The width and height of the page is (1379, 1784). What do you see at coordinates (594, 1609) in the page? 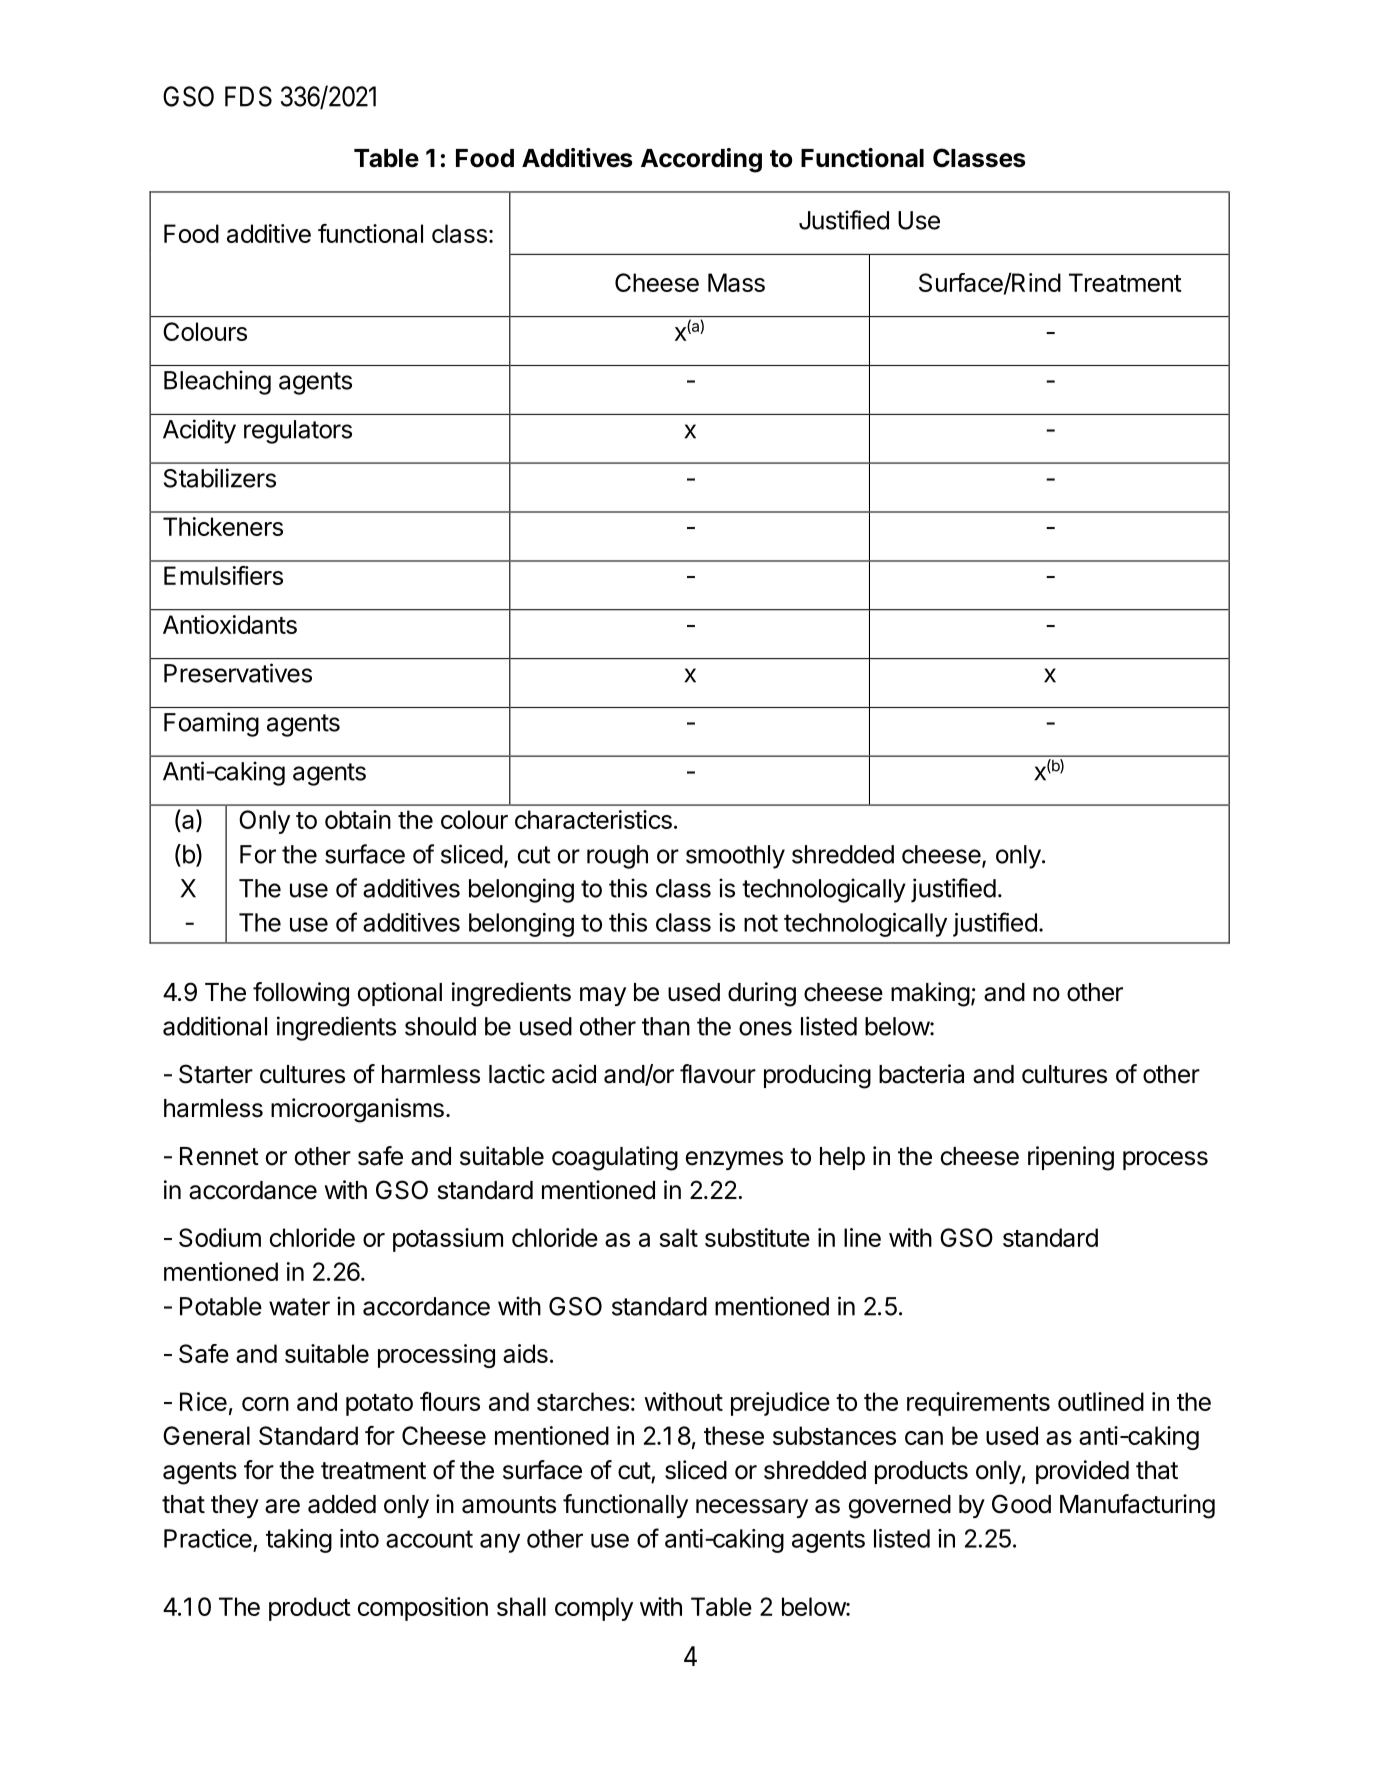
I see `comply` at bounding box center [594, 1609].
